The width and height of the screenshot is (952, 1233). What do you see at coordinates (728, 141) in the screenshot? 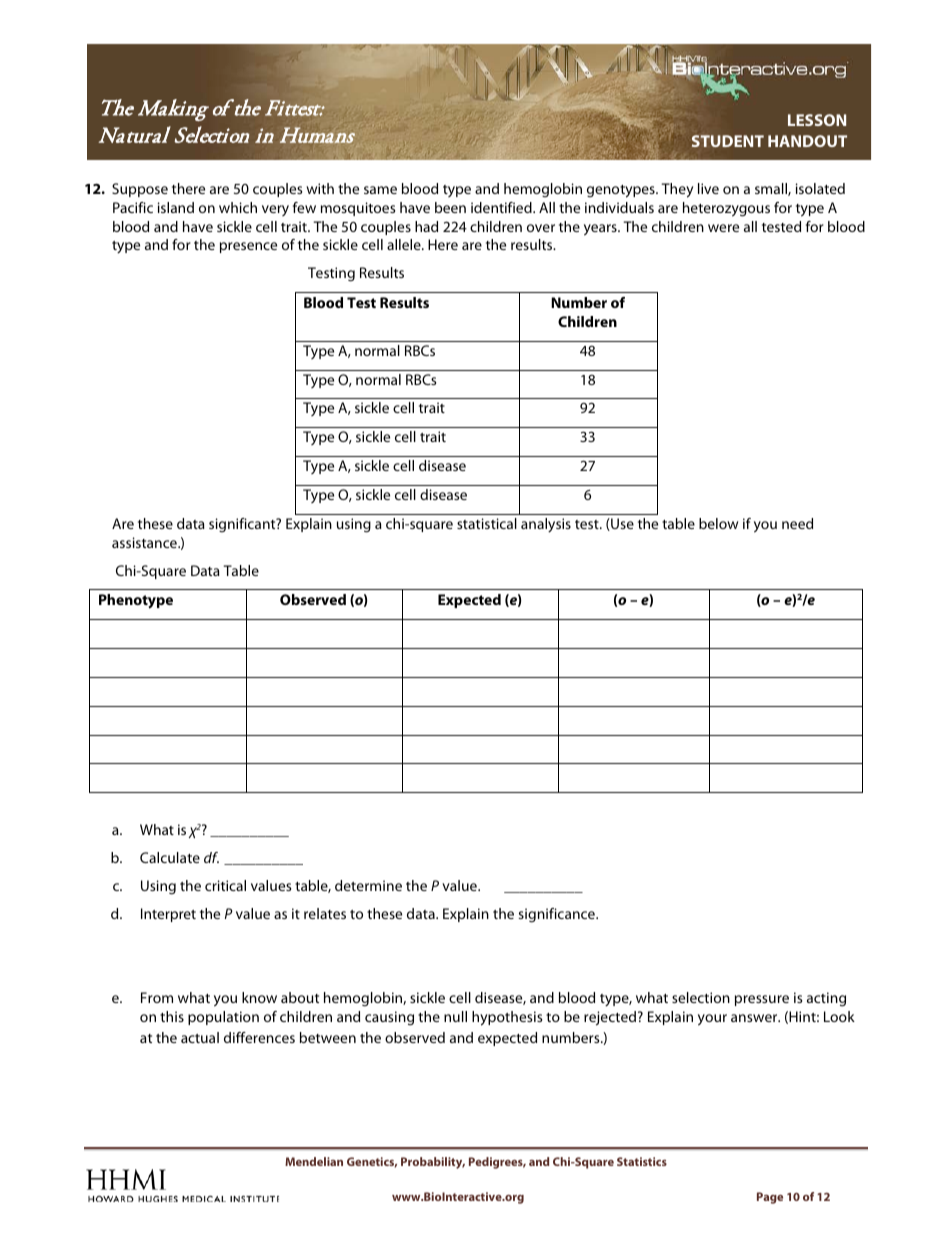
I see `STUDENT` at bounding box center [728, 141].
